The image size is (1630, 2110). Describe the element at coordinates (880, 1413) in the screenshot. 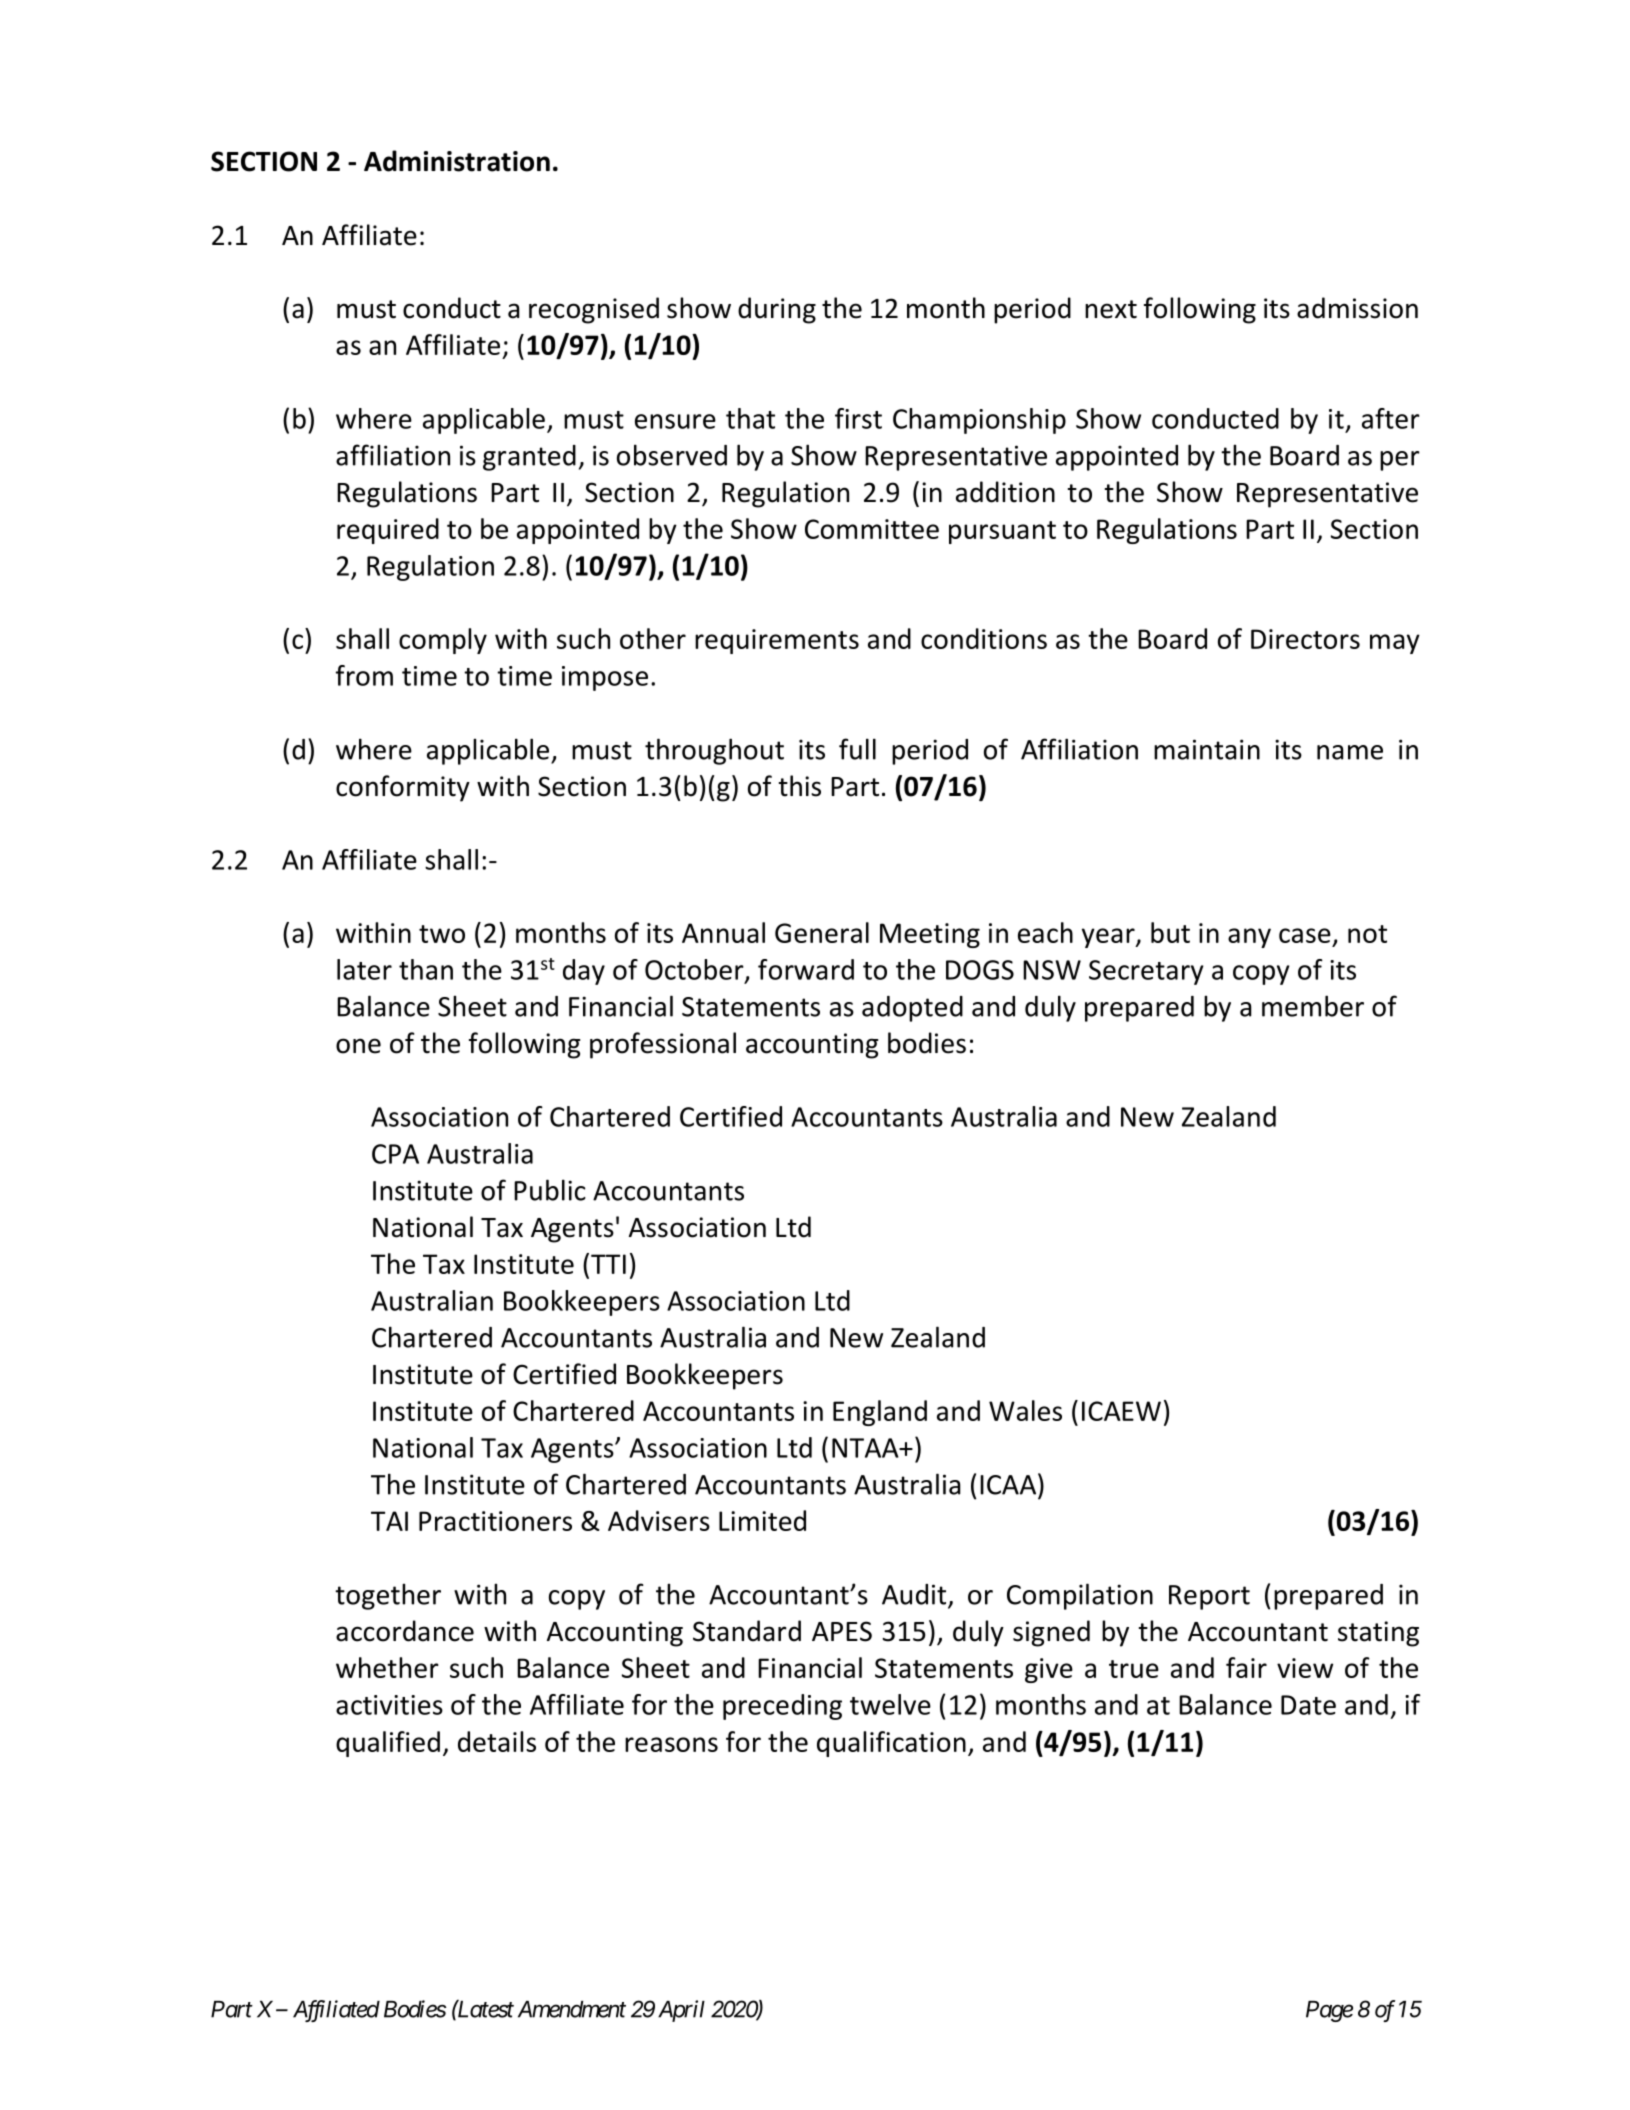

I see `England` at that location.
